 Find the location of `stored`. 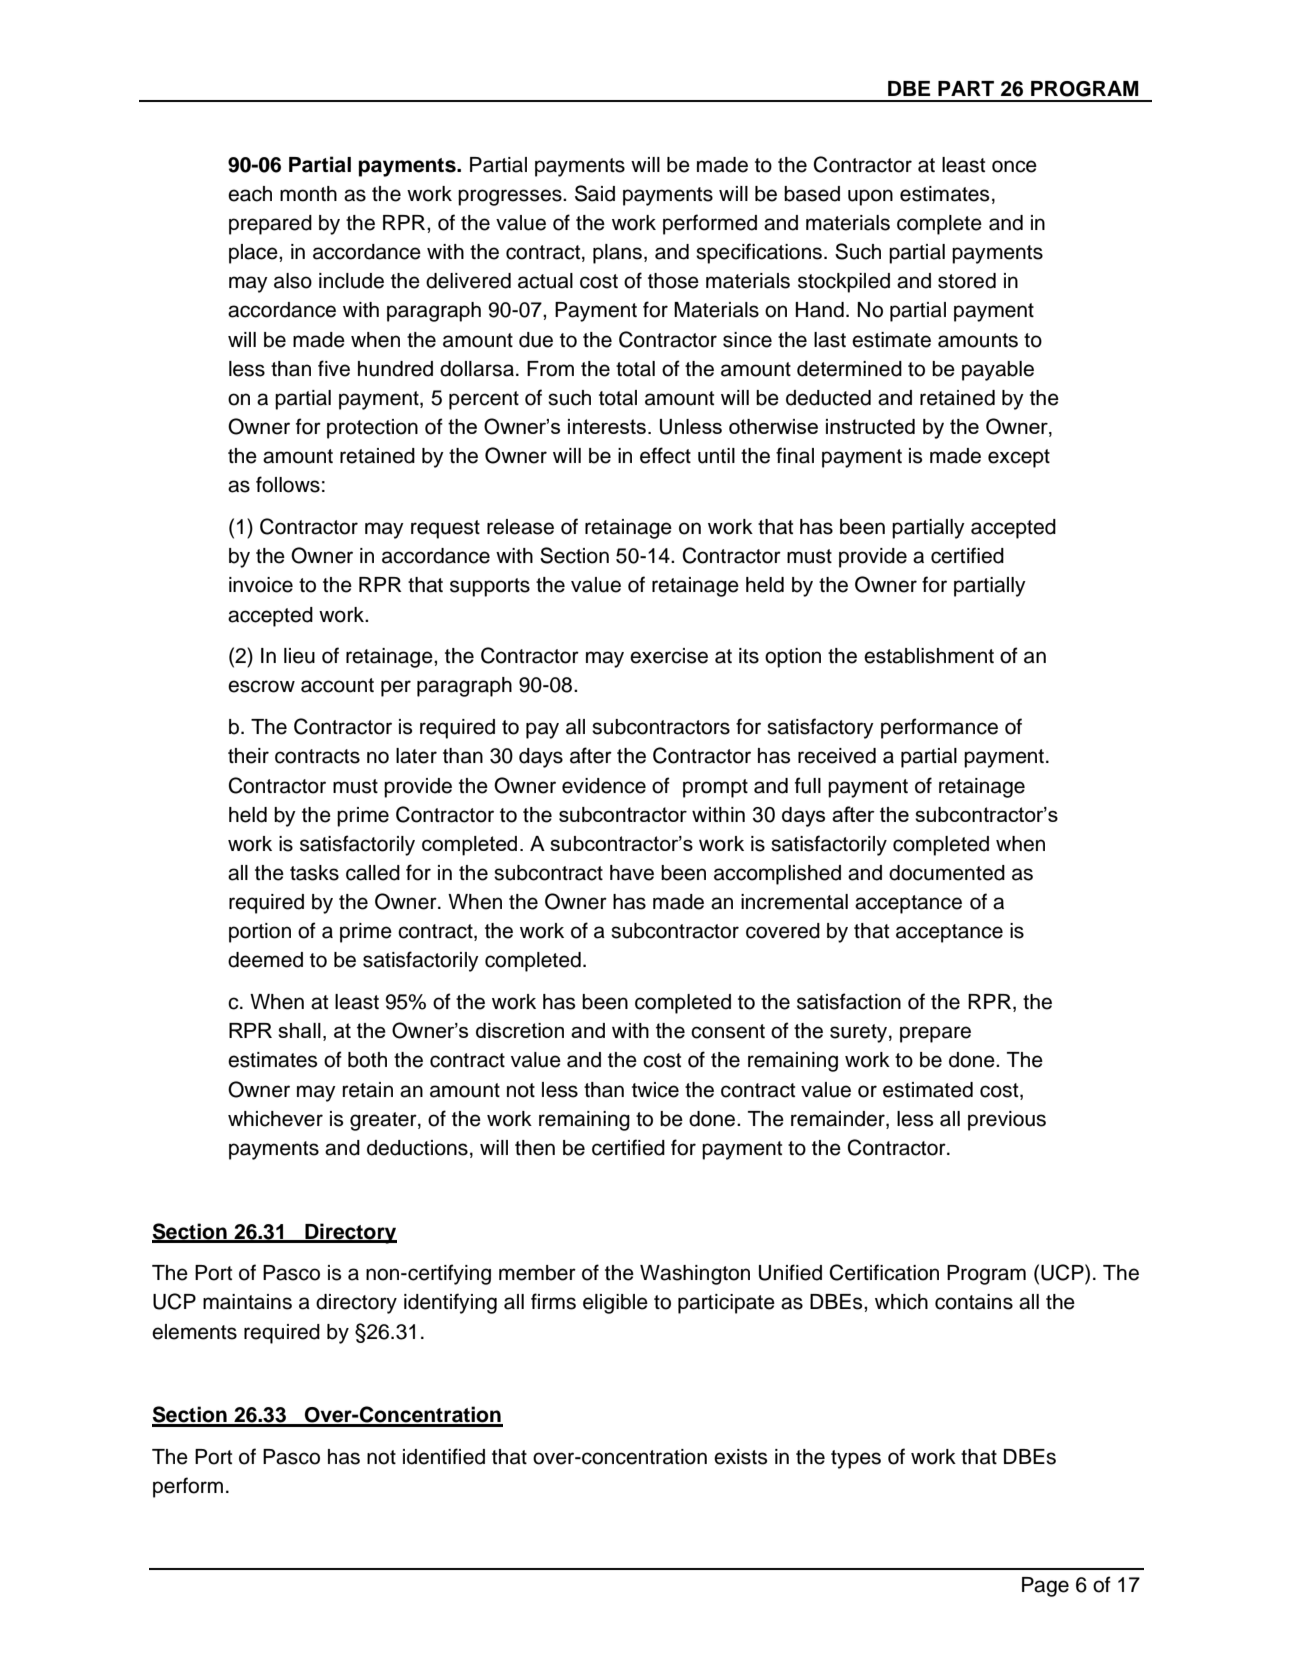

stored is located at coordinates (967, 281).
